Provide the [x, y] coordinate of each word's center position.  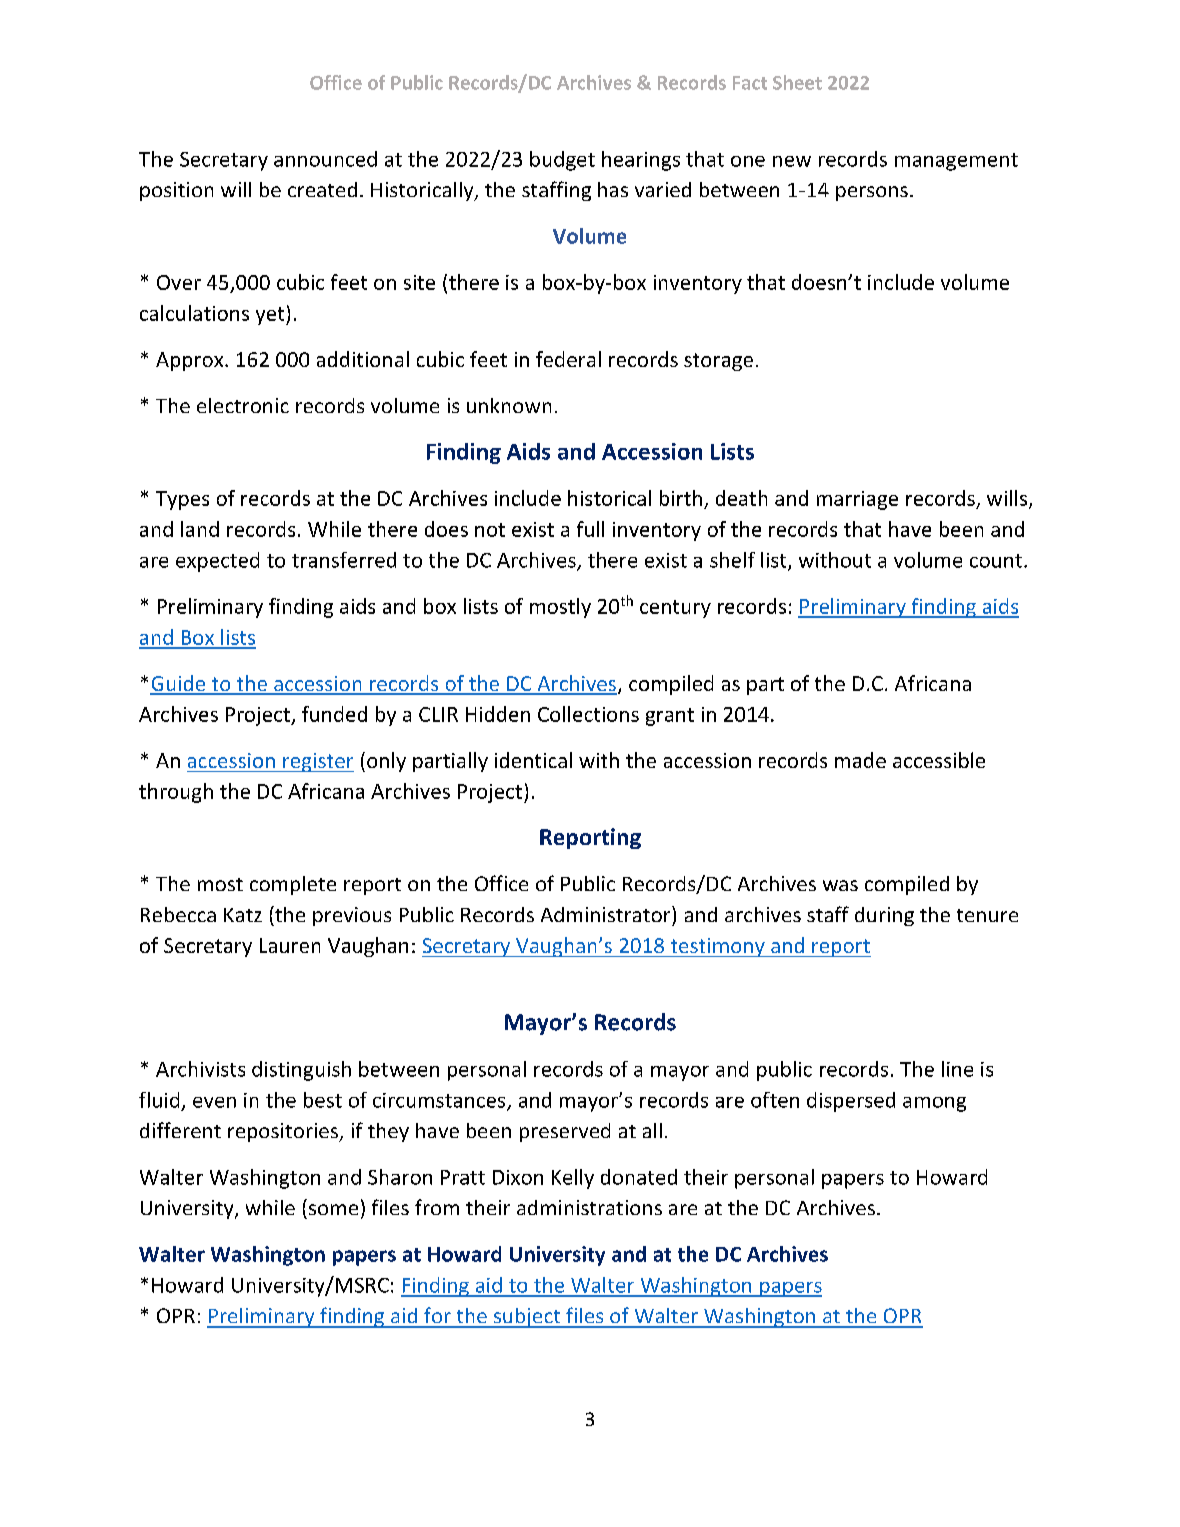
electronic [243, 405]
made [860, 760]
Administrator [607, 914]
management [956, 162]
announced [325, 159]
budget [562, 161]
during [884, 916]
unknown [509, 405]
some [333, 1209]
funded [334, 714]
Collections [588, 714]
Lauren [290, 945]
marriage [857, 500]
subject [527, 1318]
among [934, 1104]
